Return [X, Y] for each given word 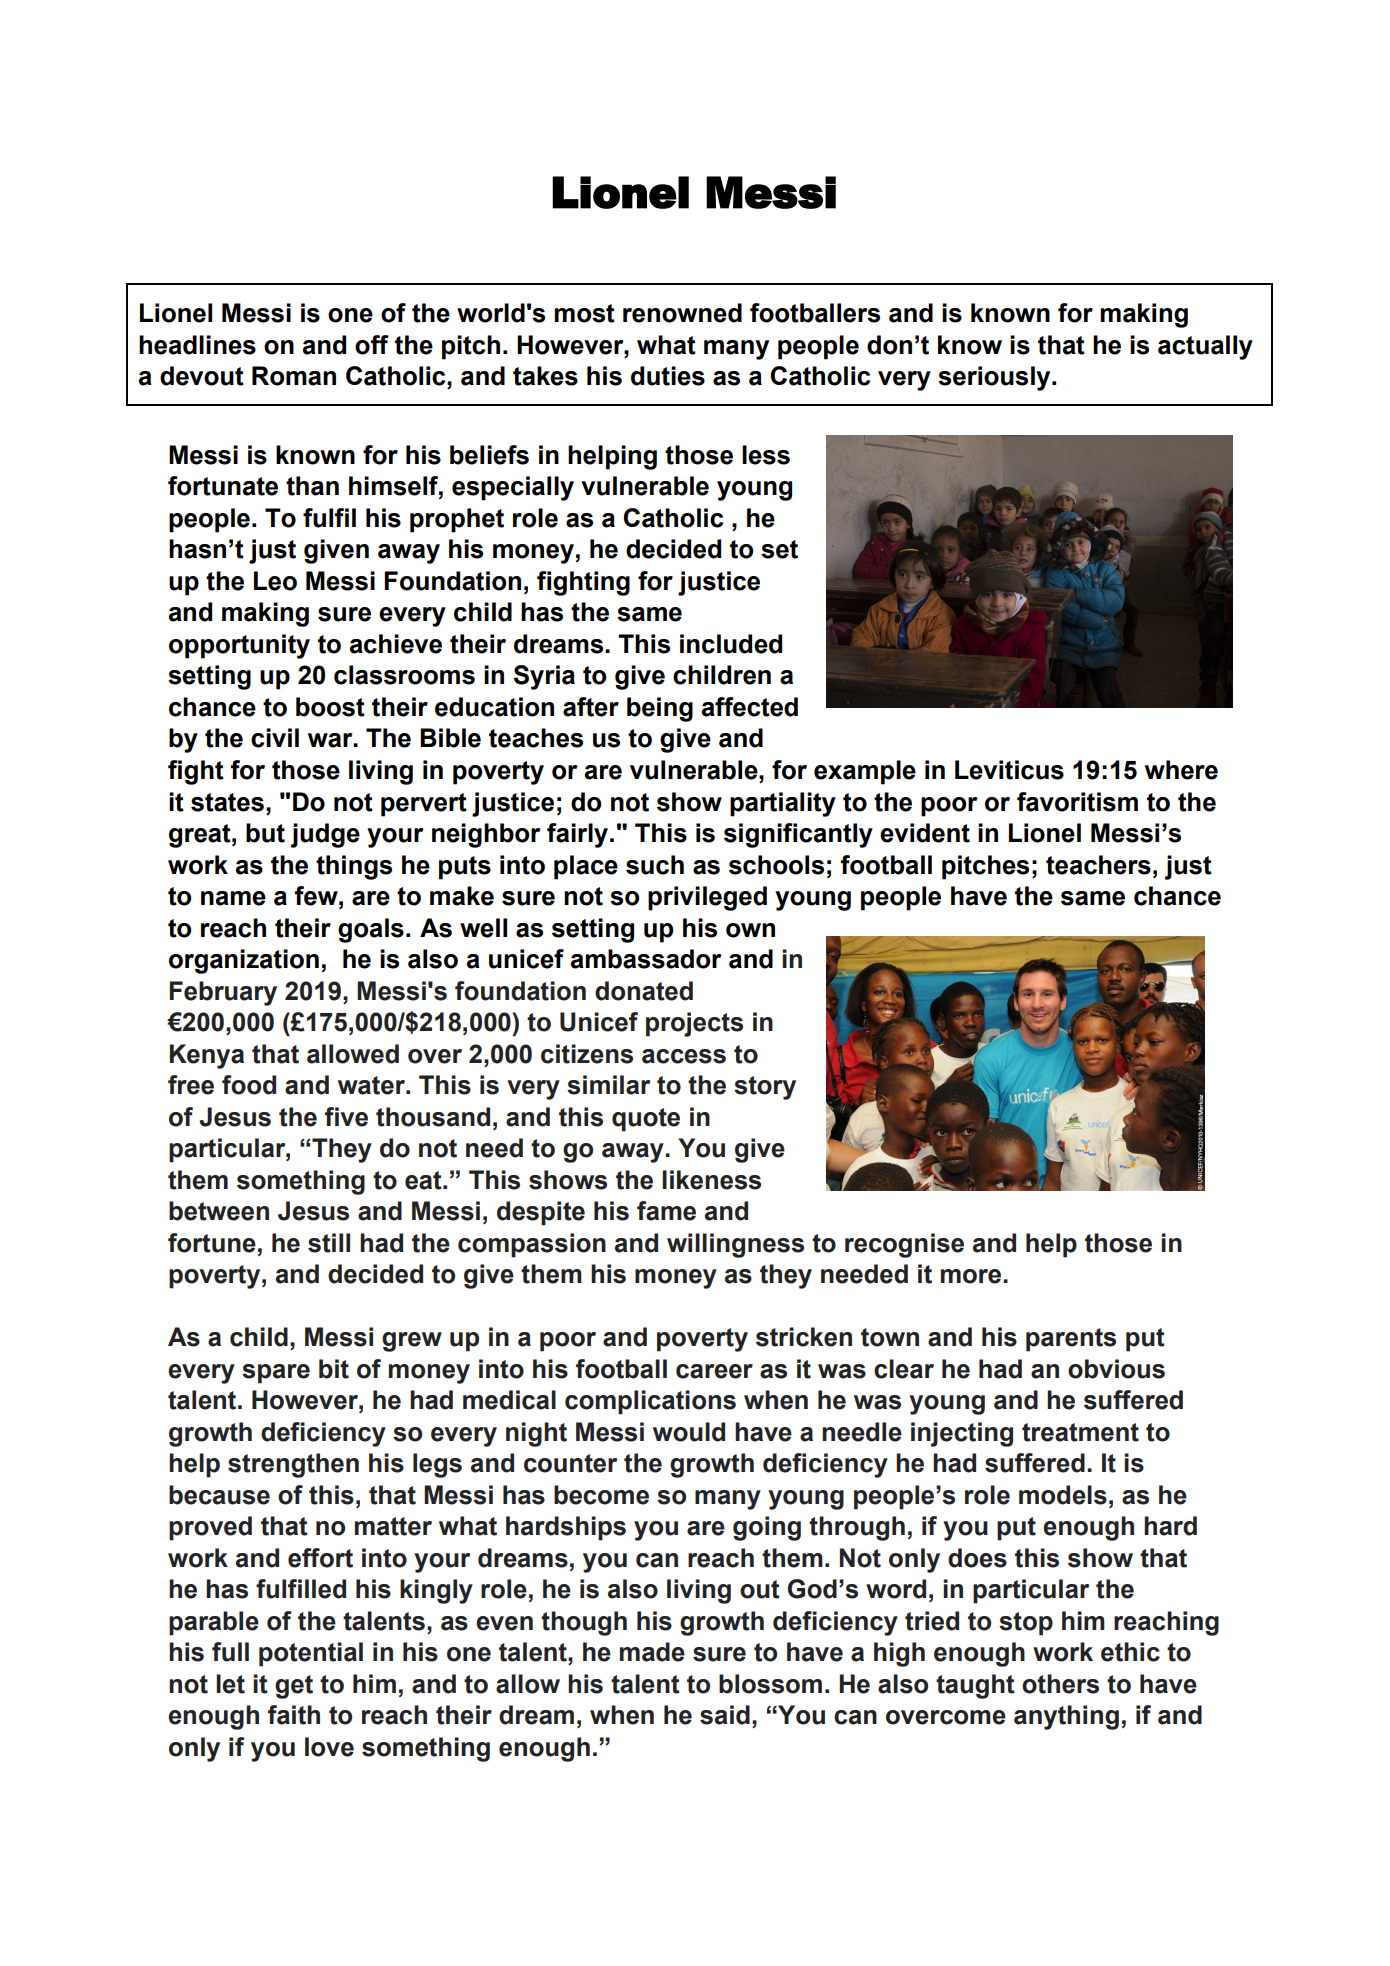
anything [1066, 1717]
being [660, 709]
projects [694, 1024]
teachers [1098, 865]
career [714, 1371]
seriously [995, 378]
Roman [294, 376]
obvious [1116, 1369]
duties [668, 376]
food [249, 1085]
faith [294, 1715]
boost [330, 707]
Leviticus [1009, 770]
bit [334, 1369]
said [725, 1715]
